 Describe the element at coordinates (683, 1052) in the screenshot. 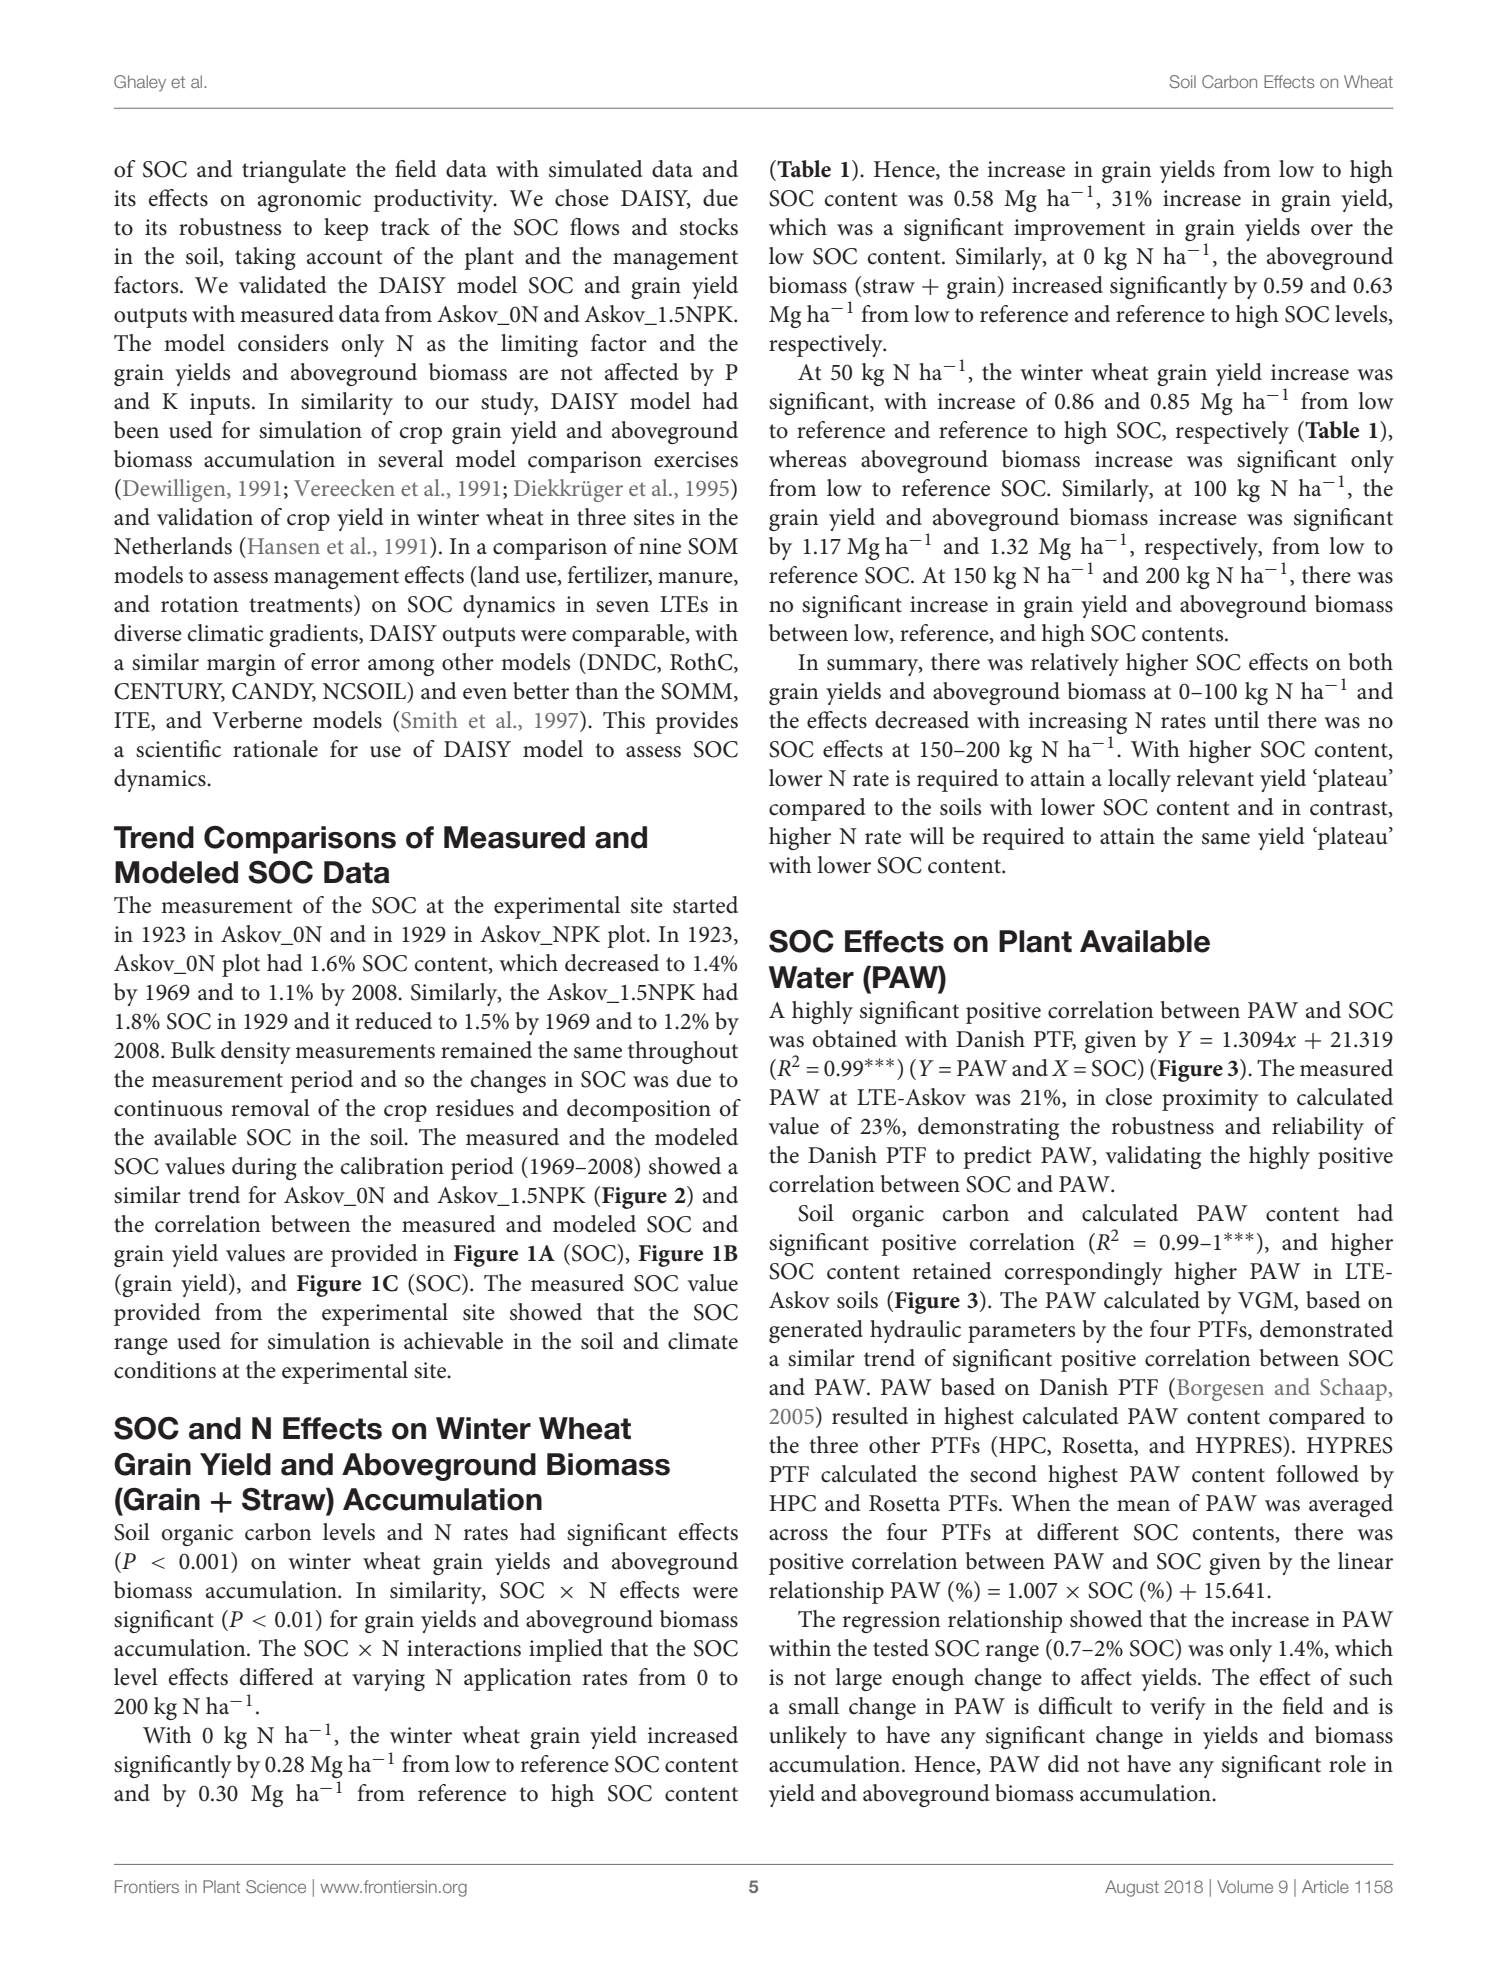

I see `throughout` at that location.
